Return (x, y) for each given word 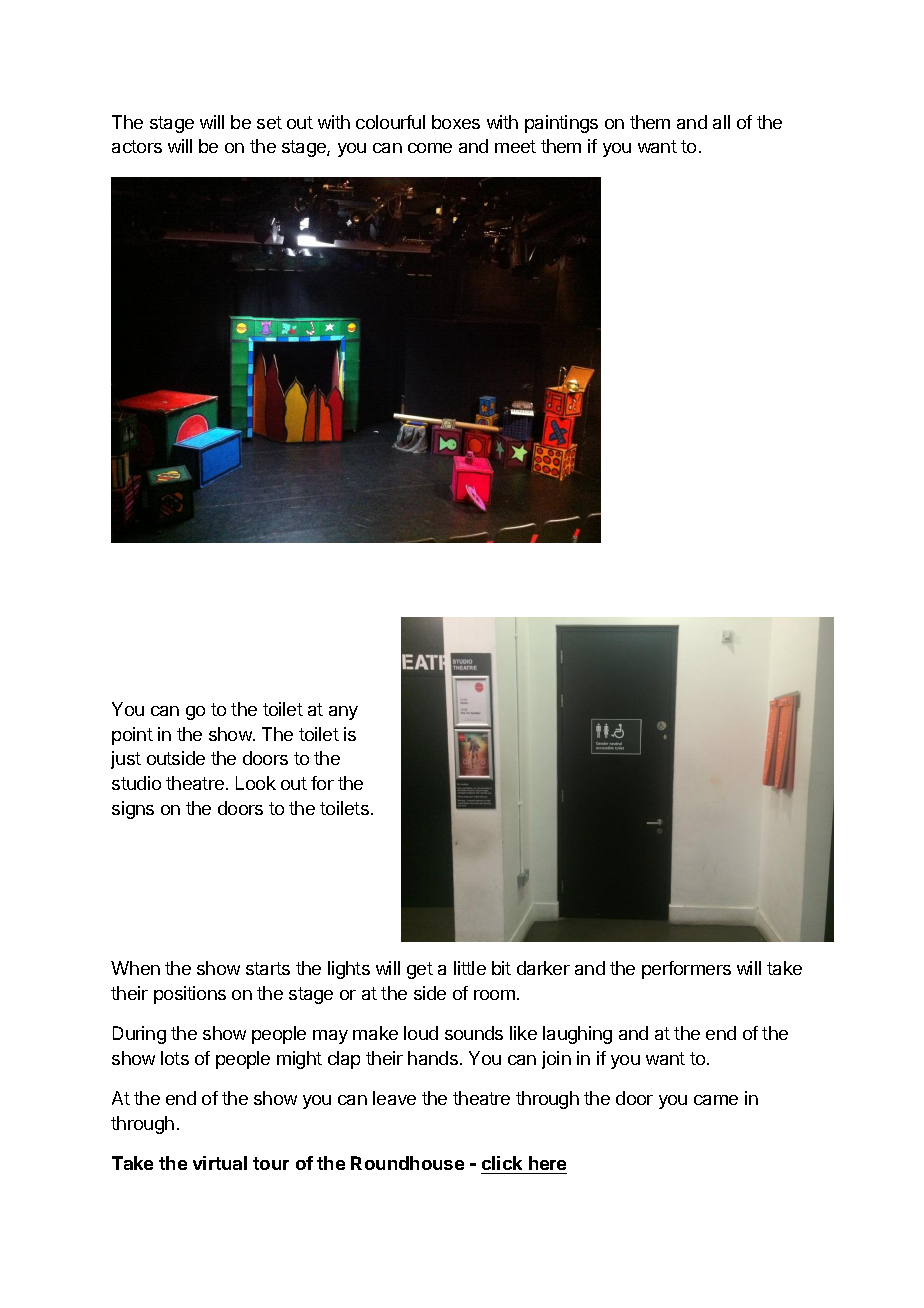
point (132, 736)
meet (515, 146)
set (269, 122)
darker (543, 968)
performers (686, 970)
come (430, 148)
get (420, 970)
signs (133, 810)
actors (137, 146)
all (721, 122)
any (343, 713)
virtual (220, 1163)
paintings (561, 124)
